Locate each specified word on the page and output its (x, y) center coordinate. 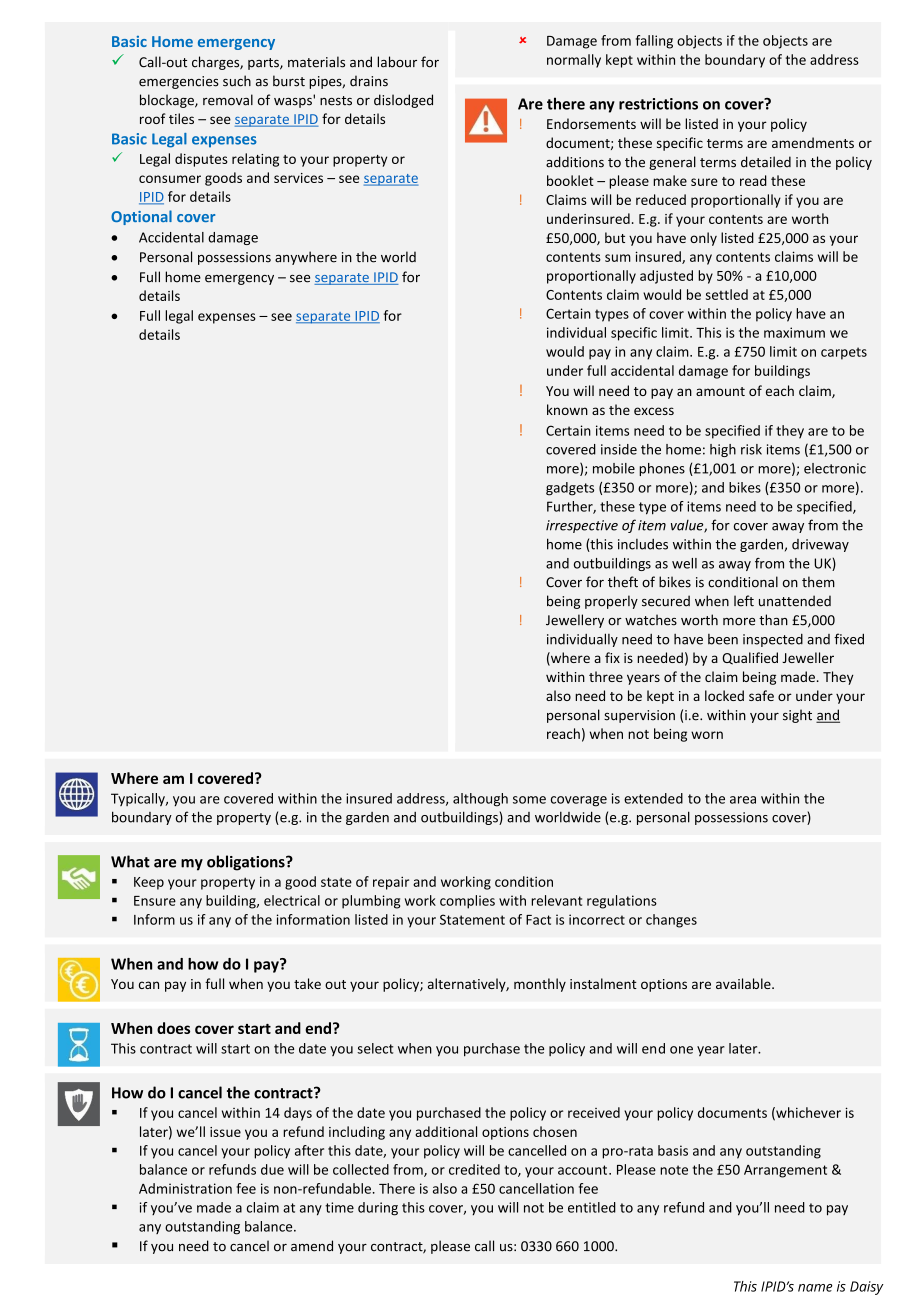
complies (467, 902)
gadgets (570, 489)
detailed (766, 162)
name (815, 1288)
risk (751, 449)
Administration (185, 1188)
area (743, 800)
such (237, 81)
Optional (141, 217)
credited (474, 1169)
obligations (247, 863)
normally (574, 61)
